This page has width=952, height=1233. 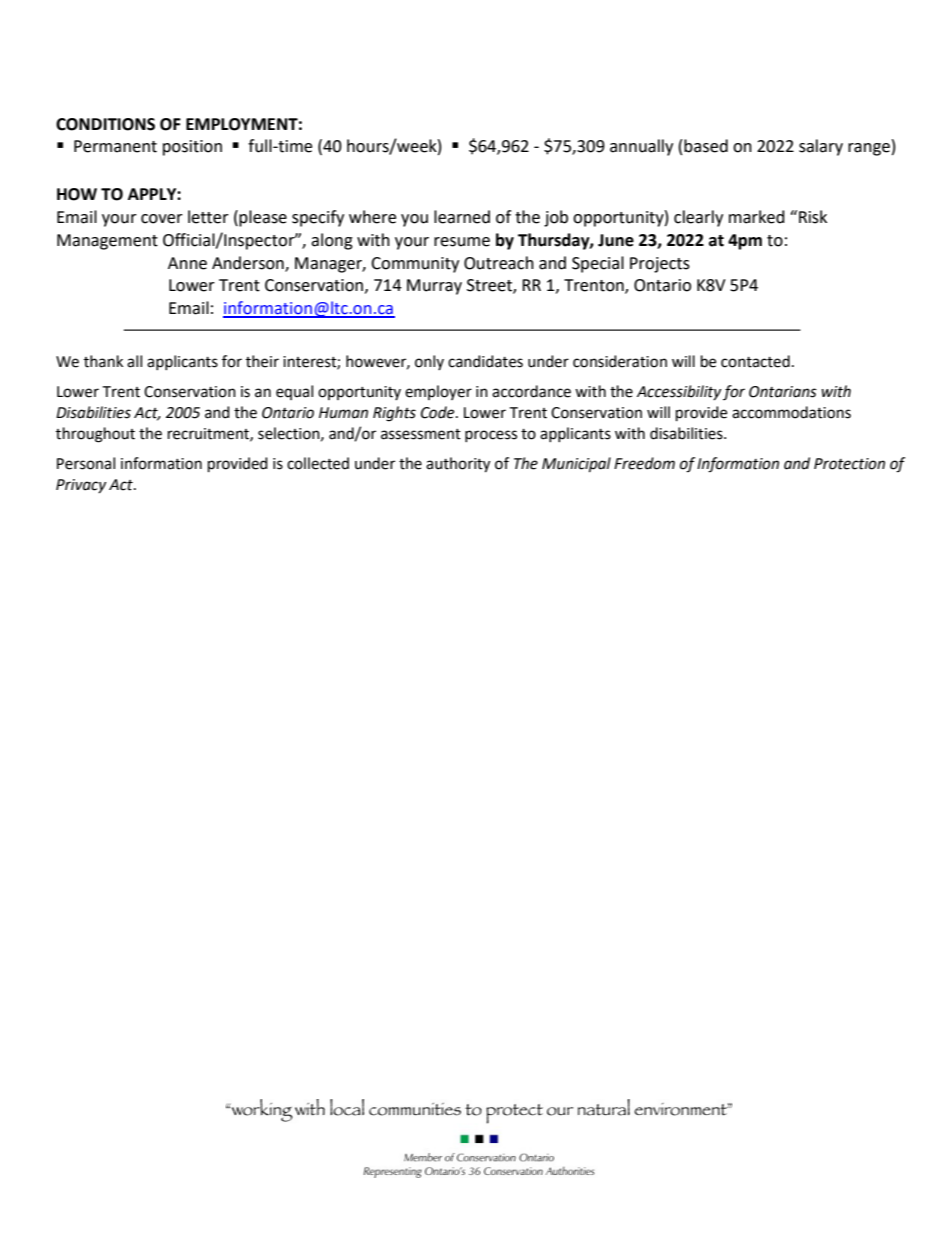 I want to click on Outreach, so click(x=499, y=263).
